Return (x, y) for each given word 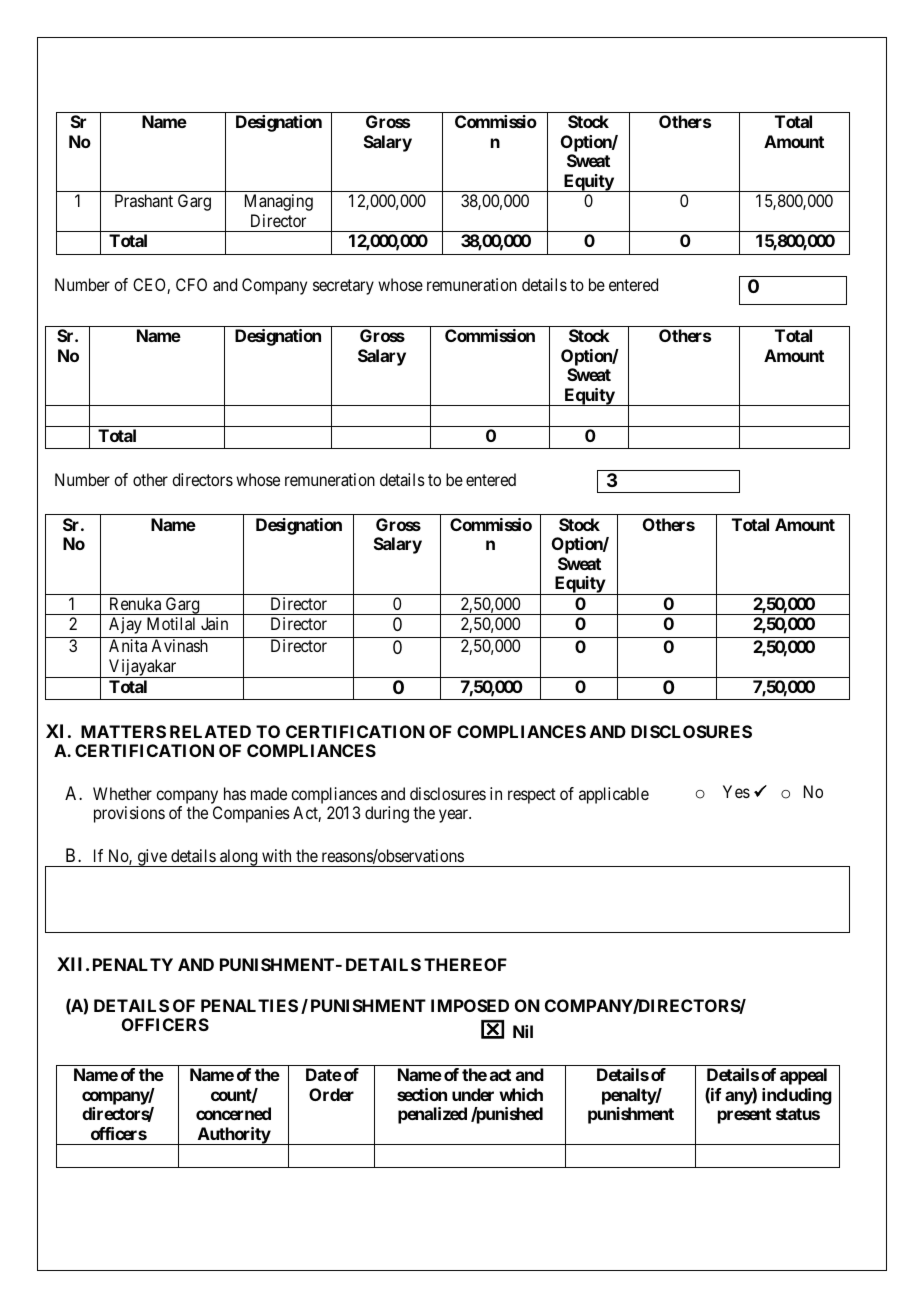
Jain (214, 623)
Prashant (144, 200)
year (455, 816)
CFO (191, 284)
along (239, 858)
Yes (736, 791)
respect (532, 796)
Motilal (171, 623)
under (473, 1094)
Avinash (179, 645)
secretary (343, 287)
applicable (614, 795)
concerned (233, 1113)
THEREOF (465, 964)
